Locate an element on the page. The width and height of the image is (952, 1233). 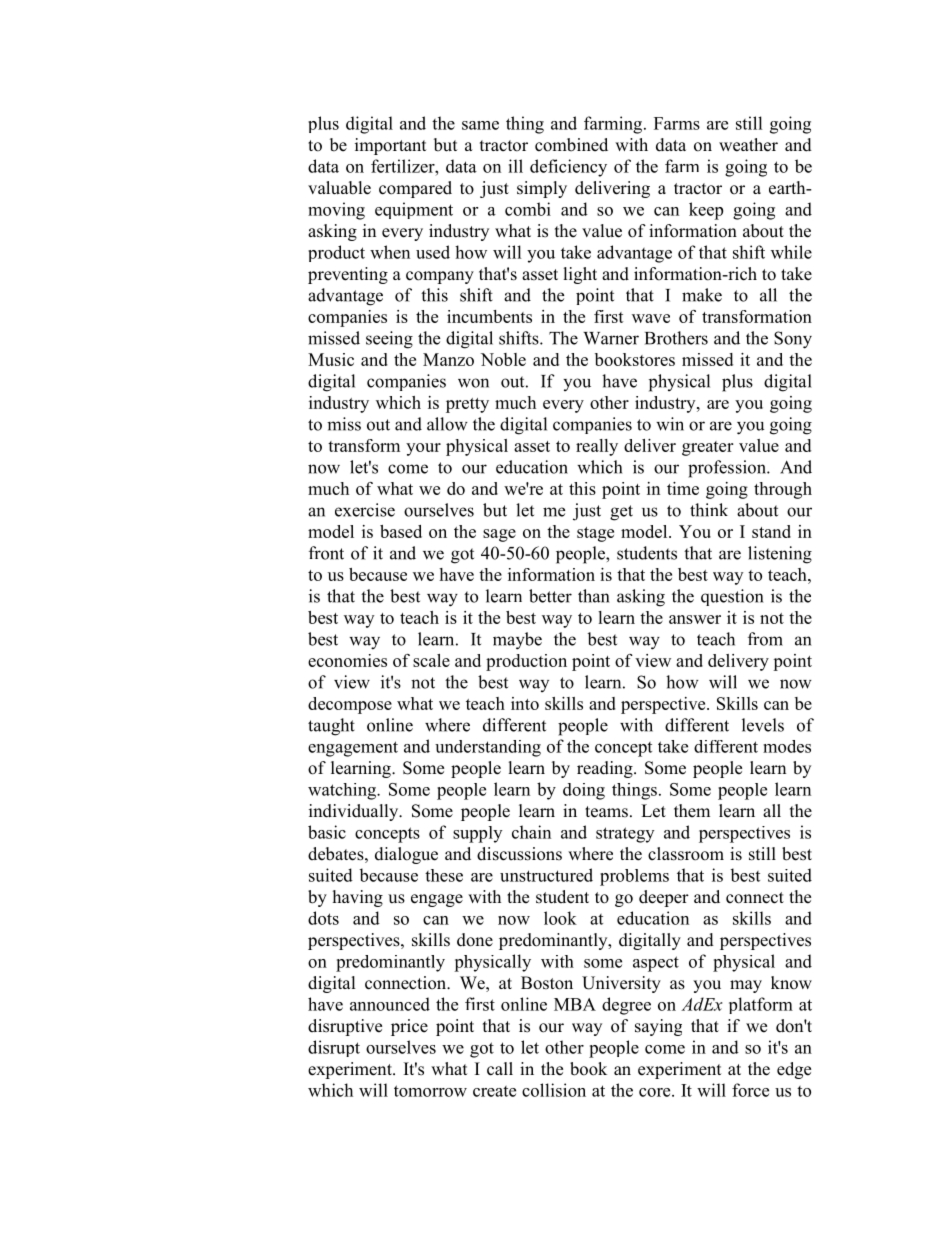
force is located at coordinates (750, 1090).
